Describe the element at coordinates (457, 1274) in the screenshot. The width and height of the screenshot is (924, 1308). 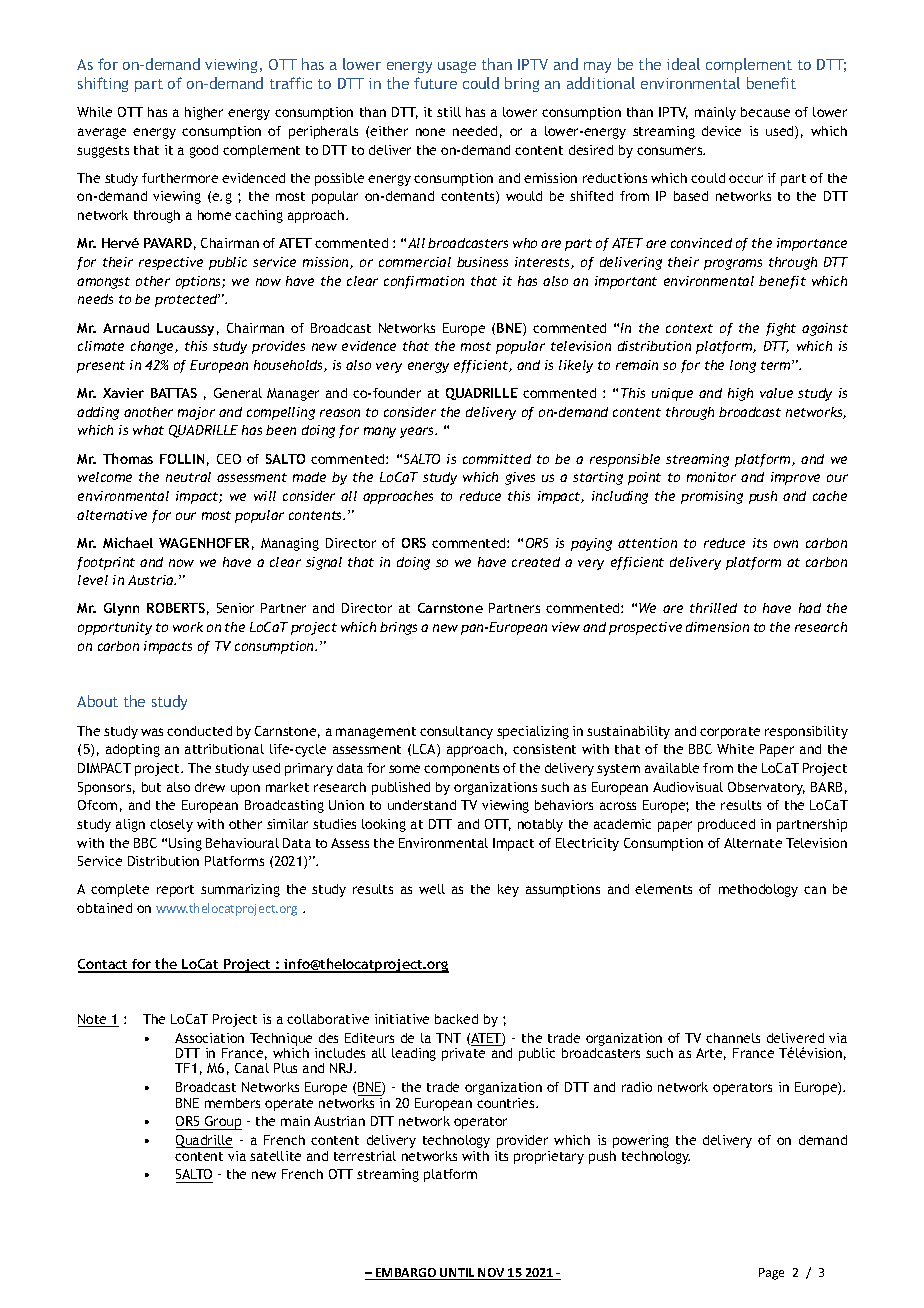
I see `UNTIL` at that location.
